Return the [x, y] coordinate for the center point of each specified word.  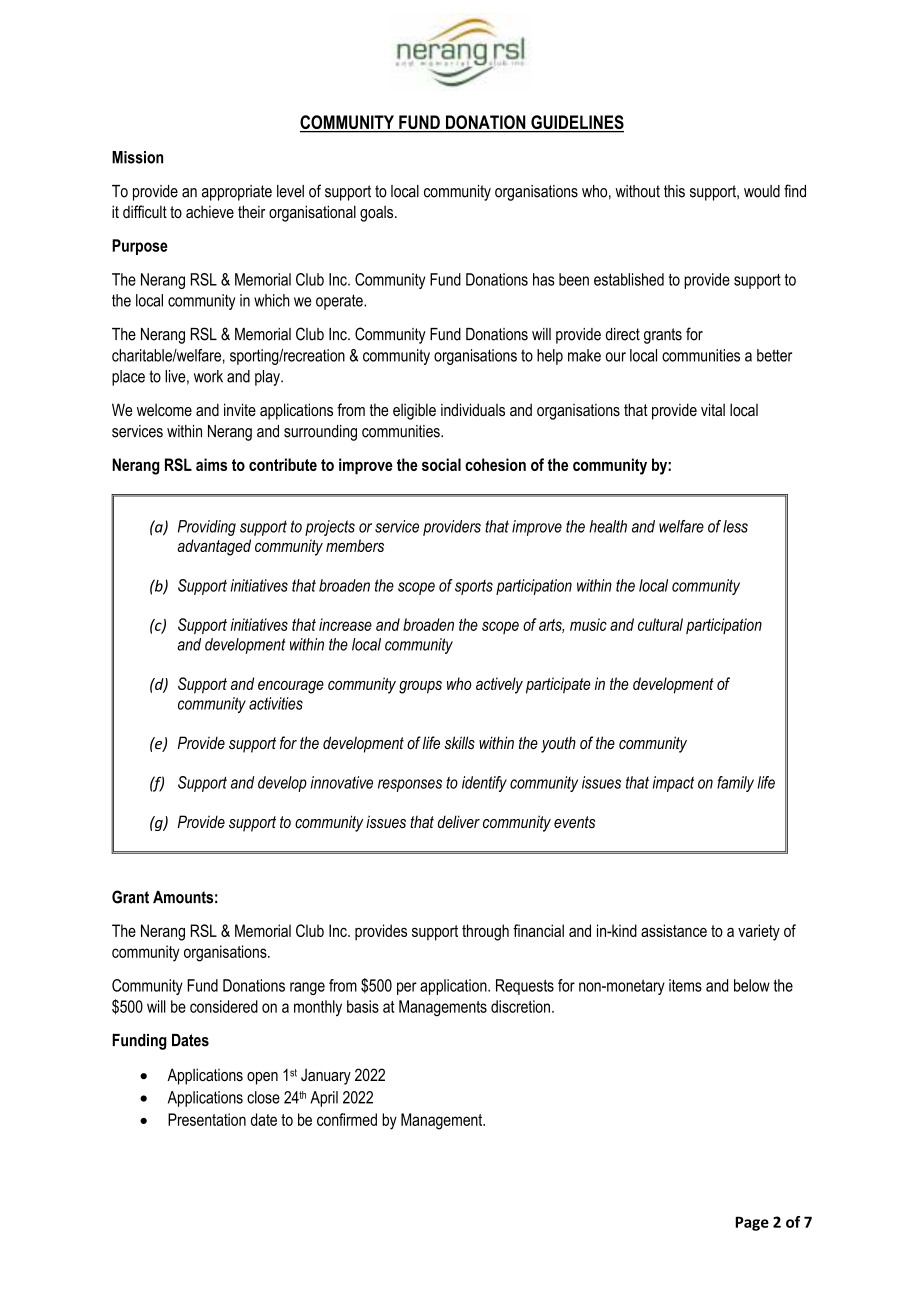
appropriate [237, 193]
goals [378, 213]
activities [276, 703]
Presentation [207, 1119]
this [674, 191]
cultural [660, 624]
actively [499, 685]
